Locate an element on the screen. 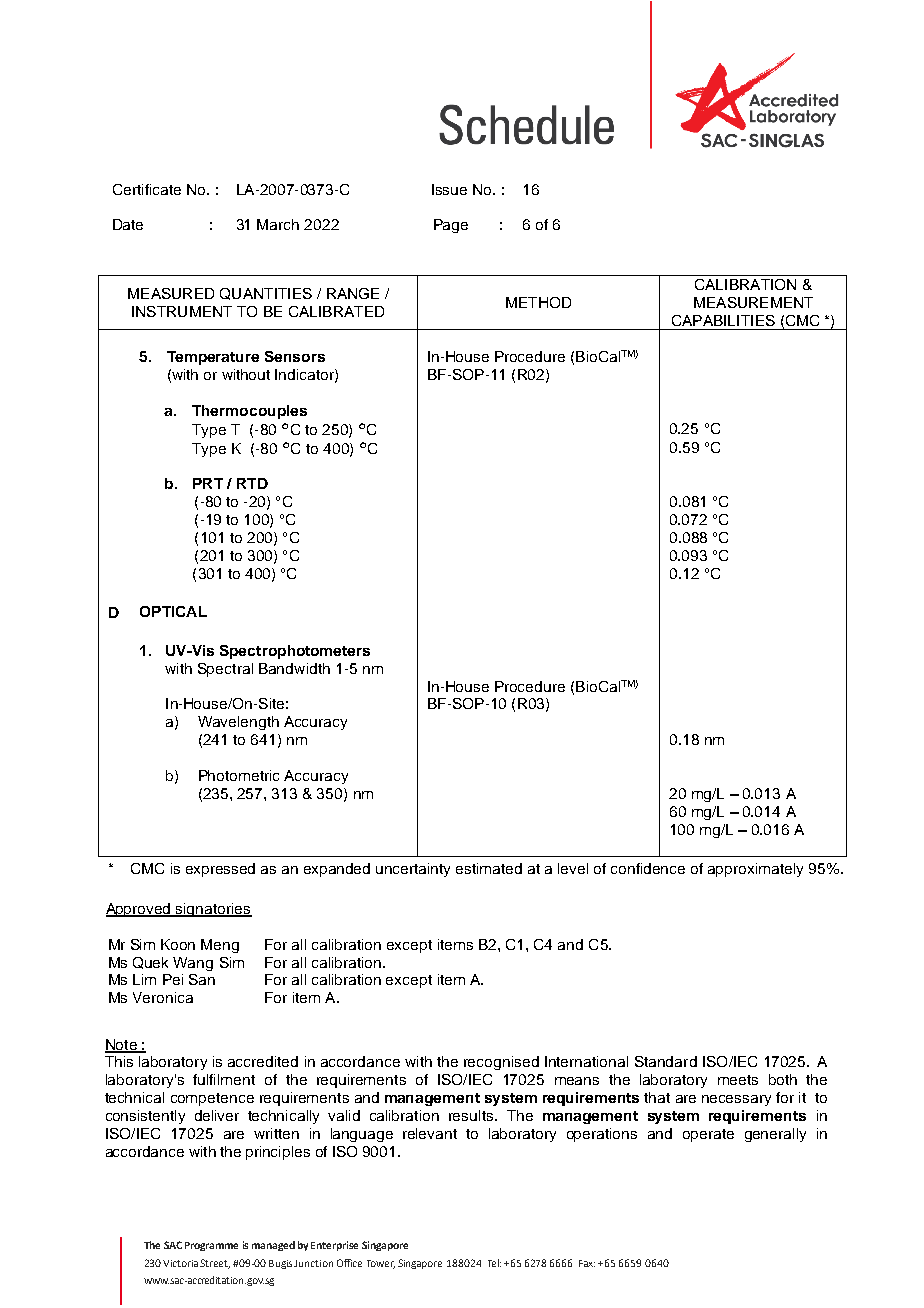 Image resolution: width=924 pixels, height=1308 pixels. San is located at coordinates (202, 979).
